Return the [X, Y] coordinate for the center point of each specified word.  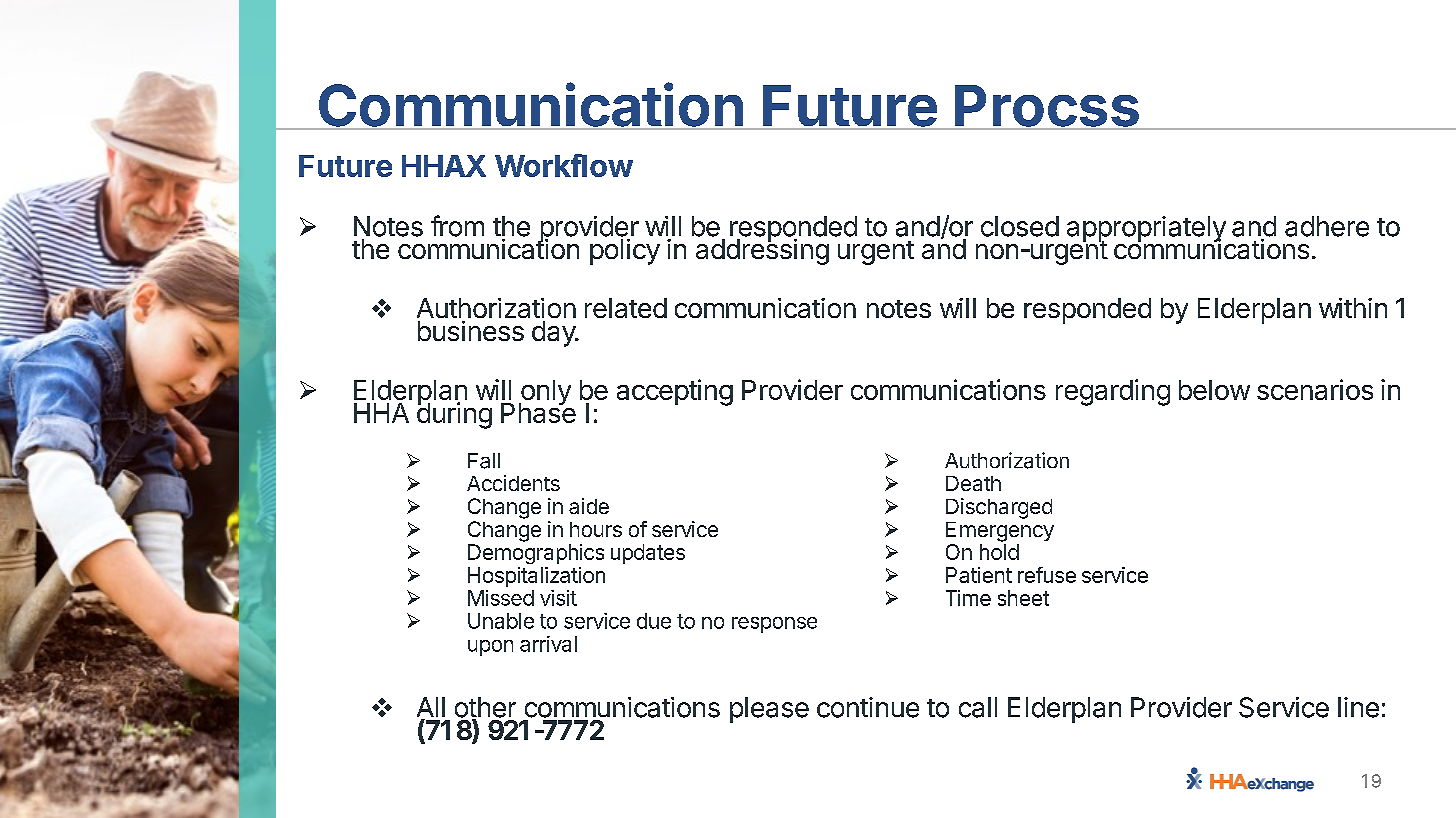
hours [596, 529]
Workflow [564, 165]
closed [1020, 226]
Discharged [999, 508]
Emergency [1000, 532]
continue [868, 707]
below [1214, 390]
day [554, 334]
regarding [1113, 392]
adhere [1327, 226]
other [485, 708]
